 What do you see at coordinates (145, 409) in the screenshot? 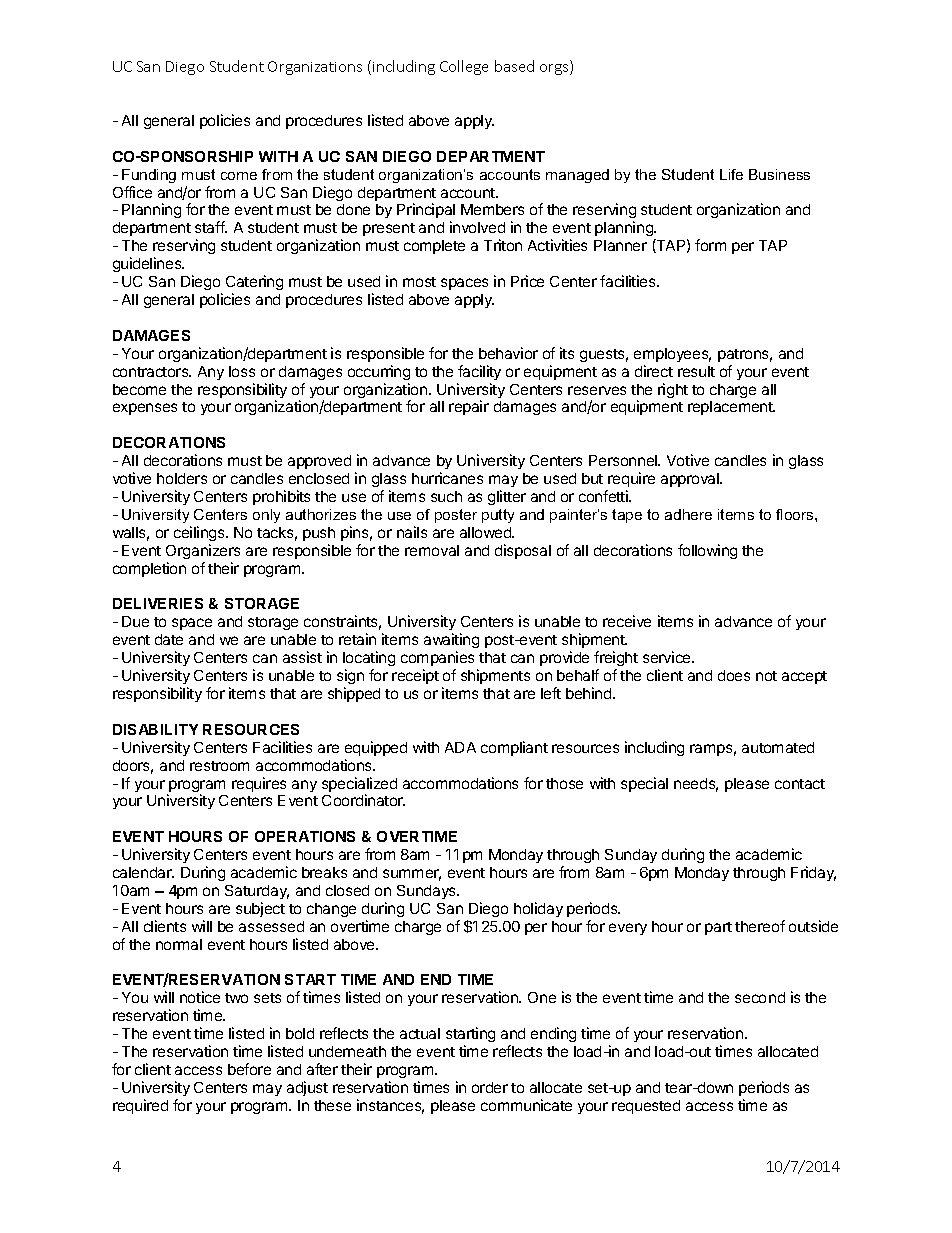
I see `expenses` at bounding box center [145, 409].
